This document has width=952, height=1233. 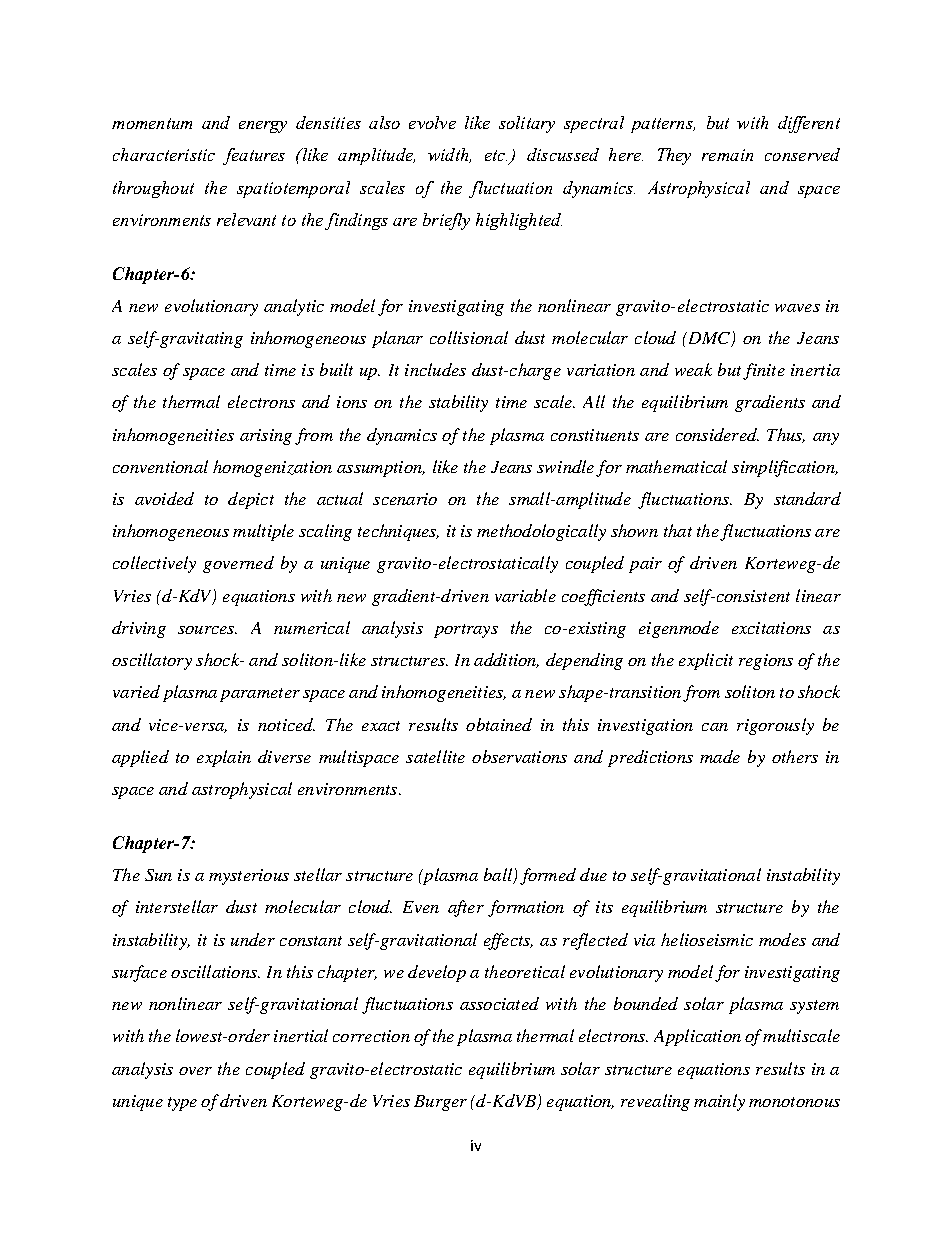 I want to click on portrays, so click(x=466, y=631).
